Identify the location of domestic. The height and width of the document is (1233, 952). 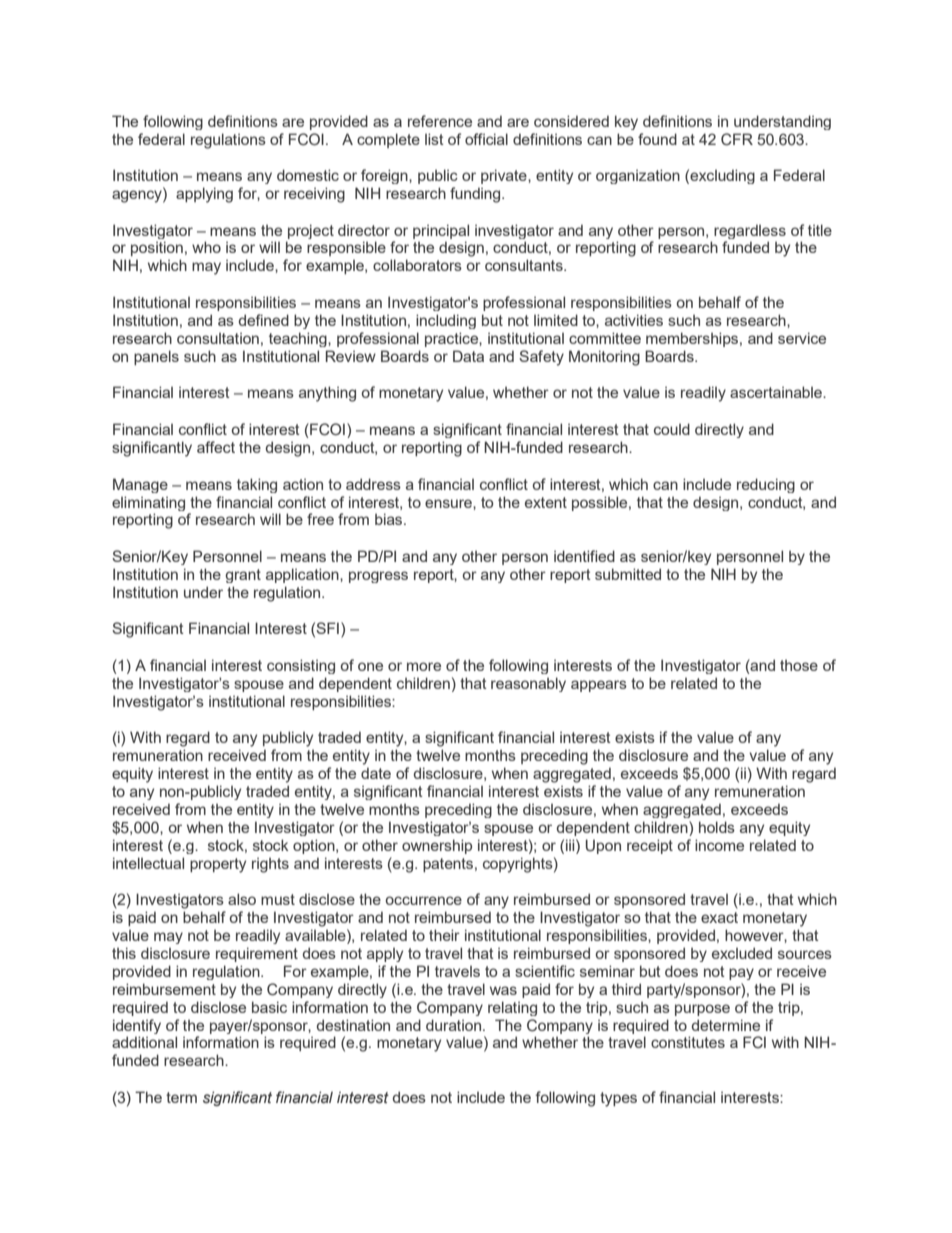
(308, 175).
